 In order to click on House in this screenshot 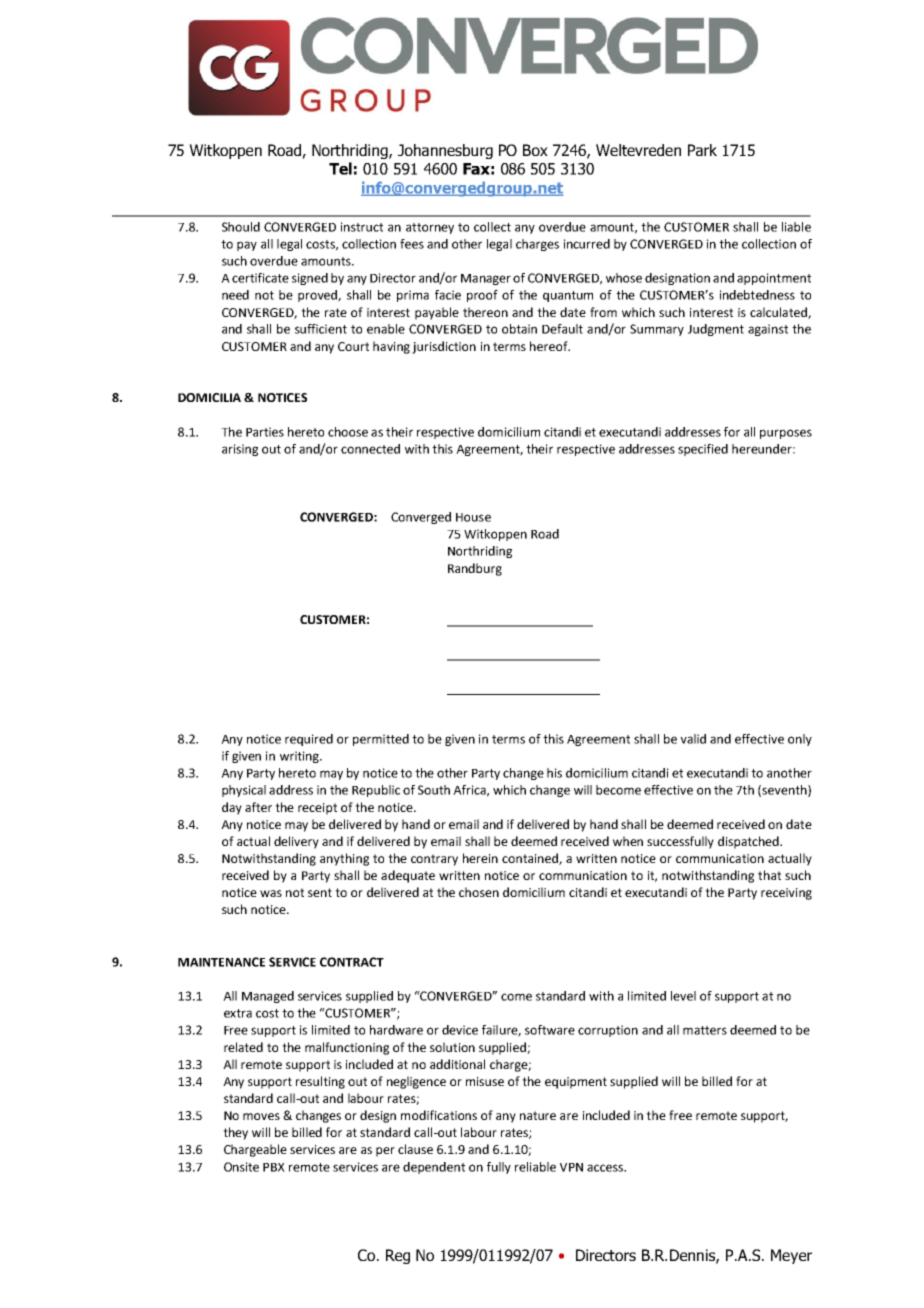, I will do `click(473, 517)`.
